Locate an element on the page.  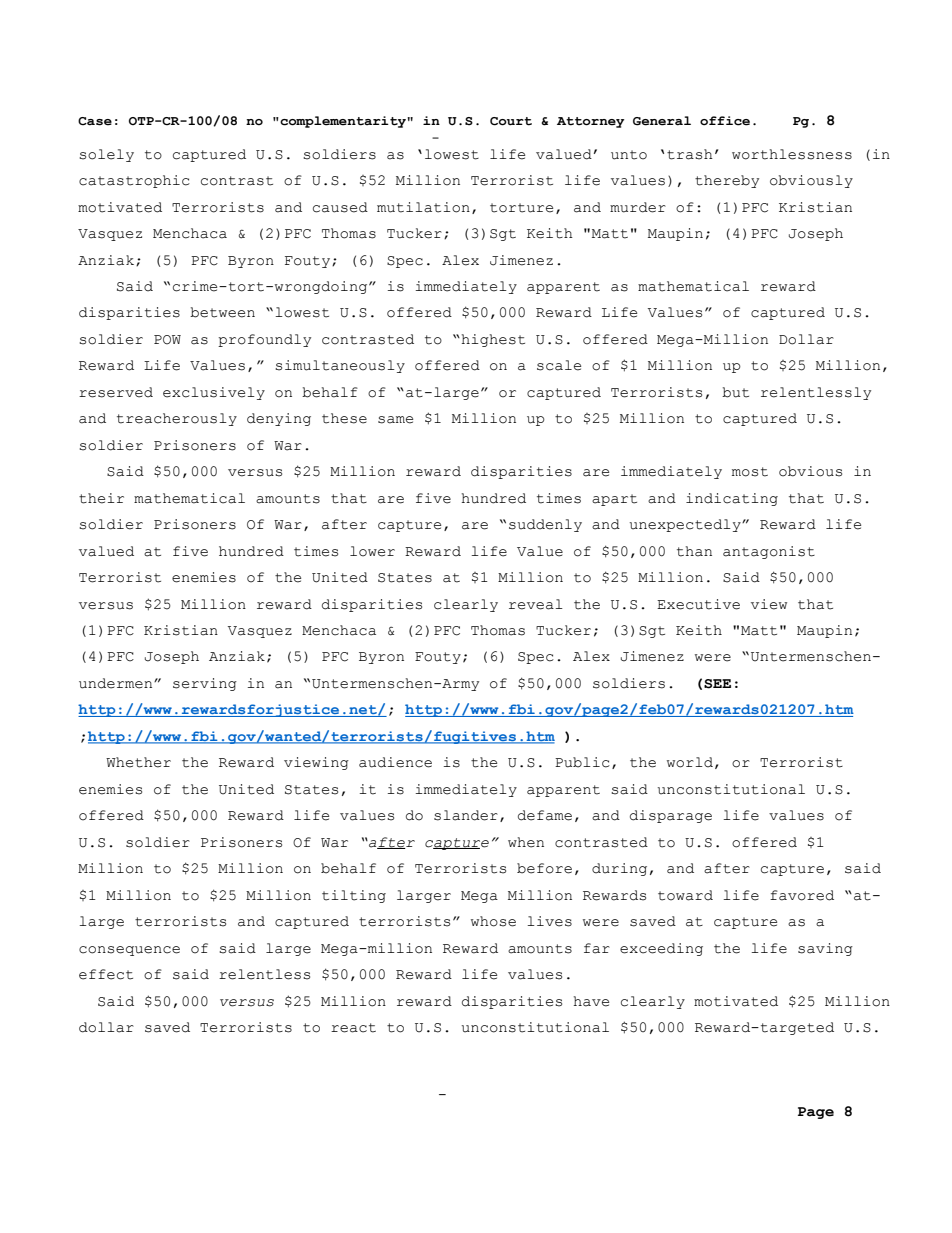
antagonist is located at coordinates (769, 552).
